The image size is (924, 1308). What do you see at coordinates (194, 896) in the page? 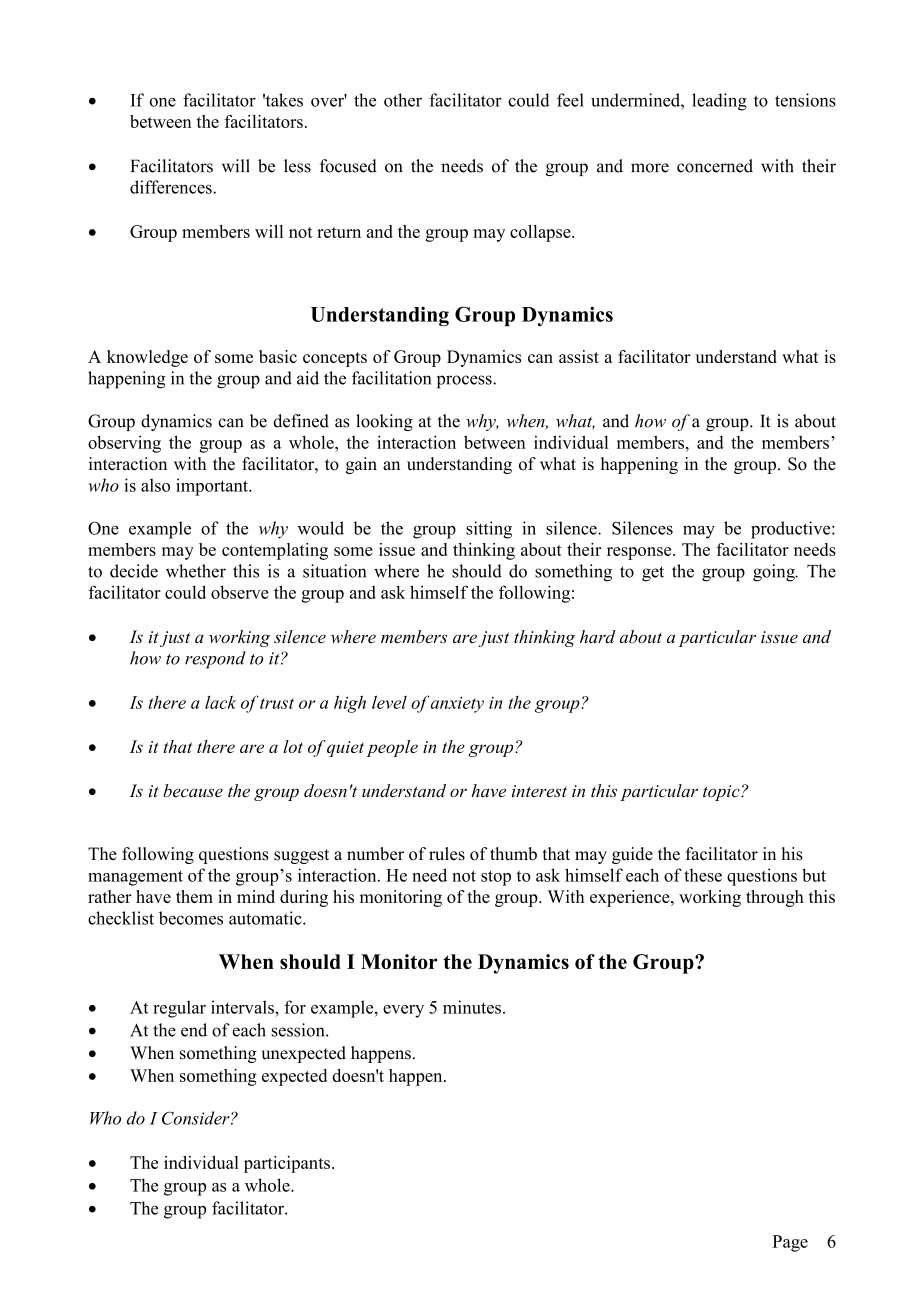
I see `them` at bounding box center [194, 896].
